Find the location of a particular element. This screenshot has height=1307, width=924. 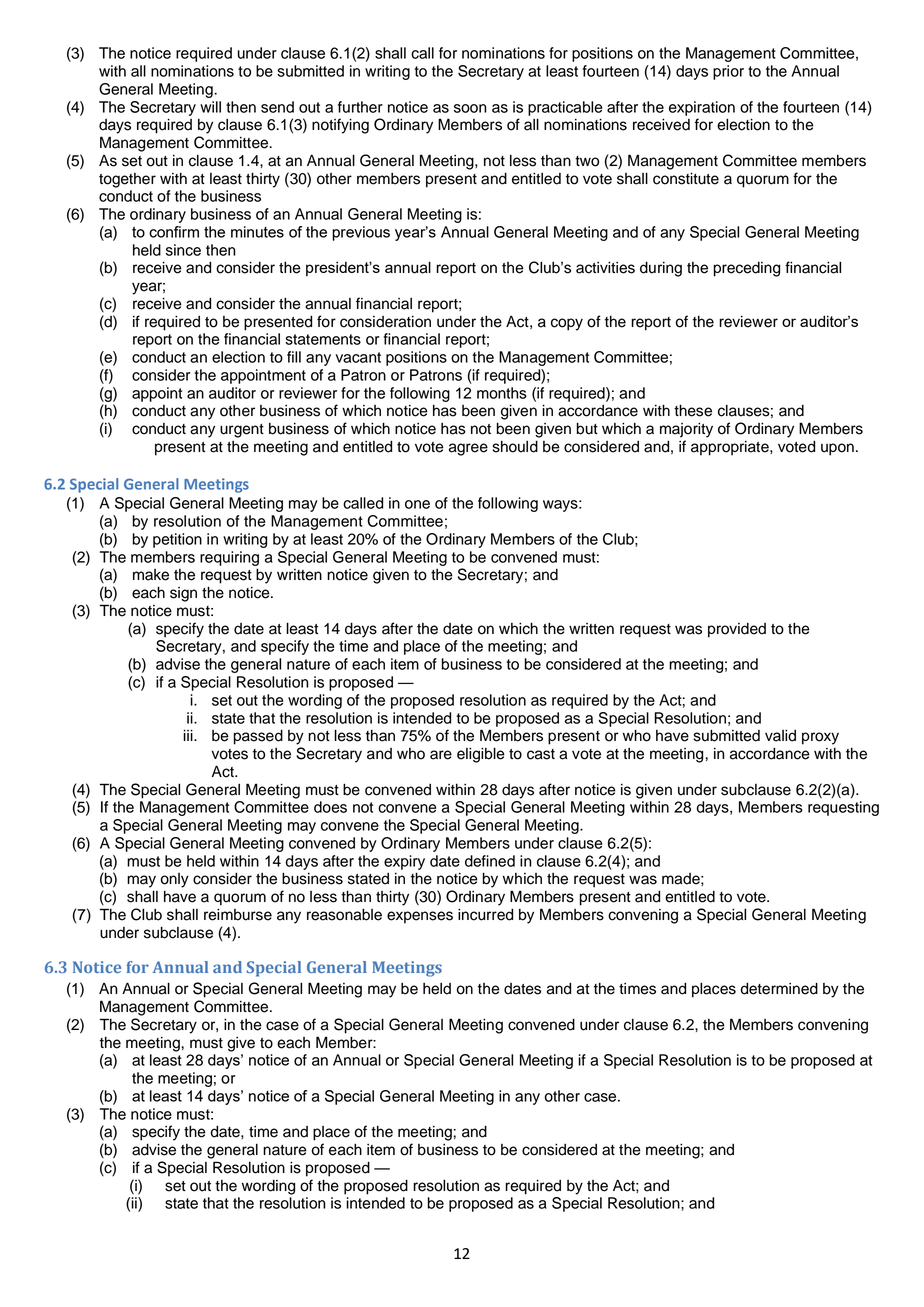

prior is located at coordinates (728, 72).
